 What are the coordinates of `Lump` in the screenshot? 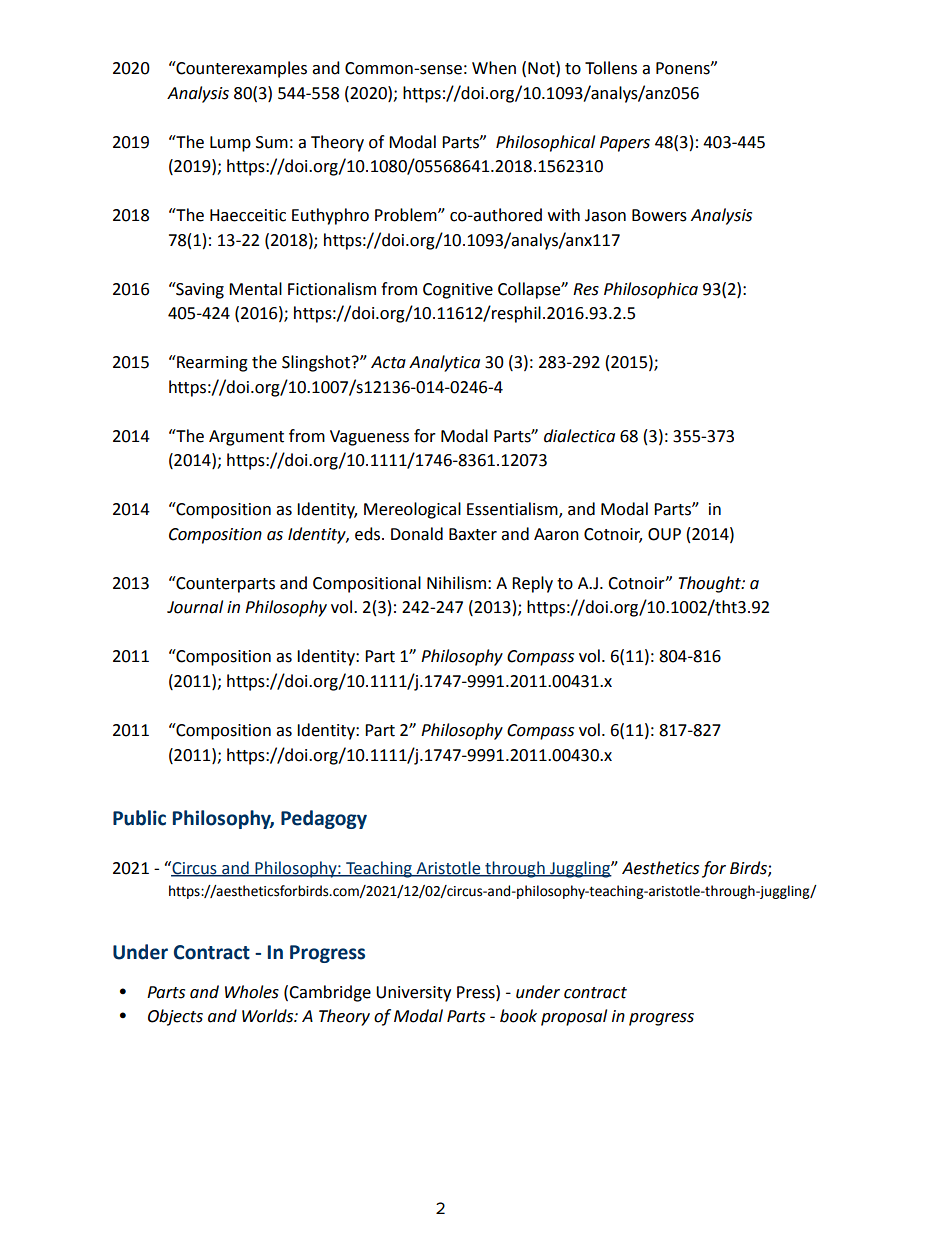 It's located at (230, 144).
